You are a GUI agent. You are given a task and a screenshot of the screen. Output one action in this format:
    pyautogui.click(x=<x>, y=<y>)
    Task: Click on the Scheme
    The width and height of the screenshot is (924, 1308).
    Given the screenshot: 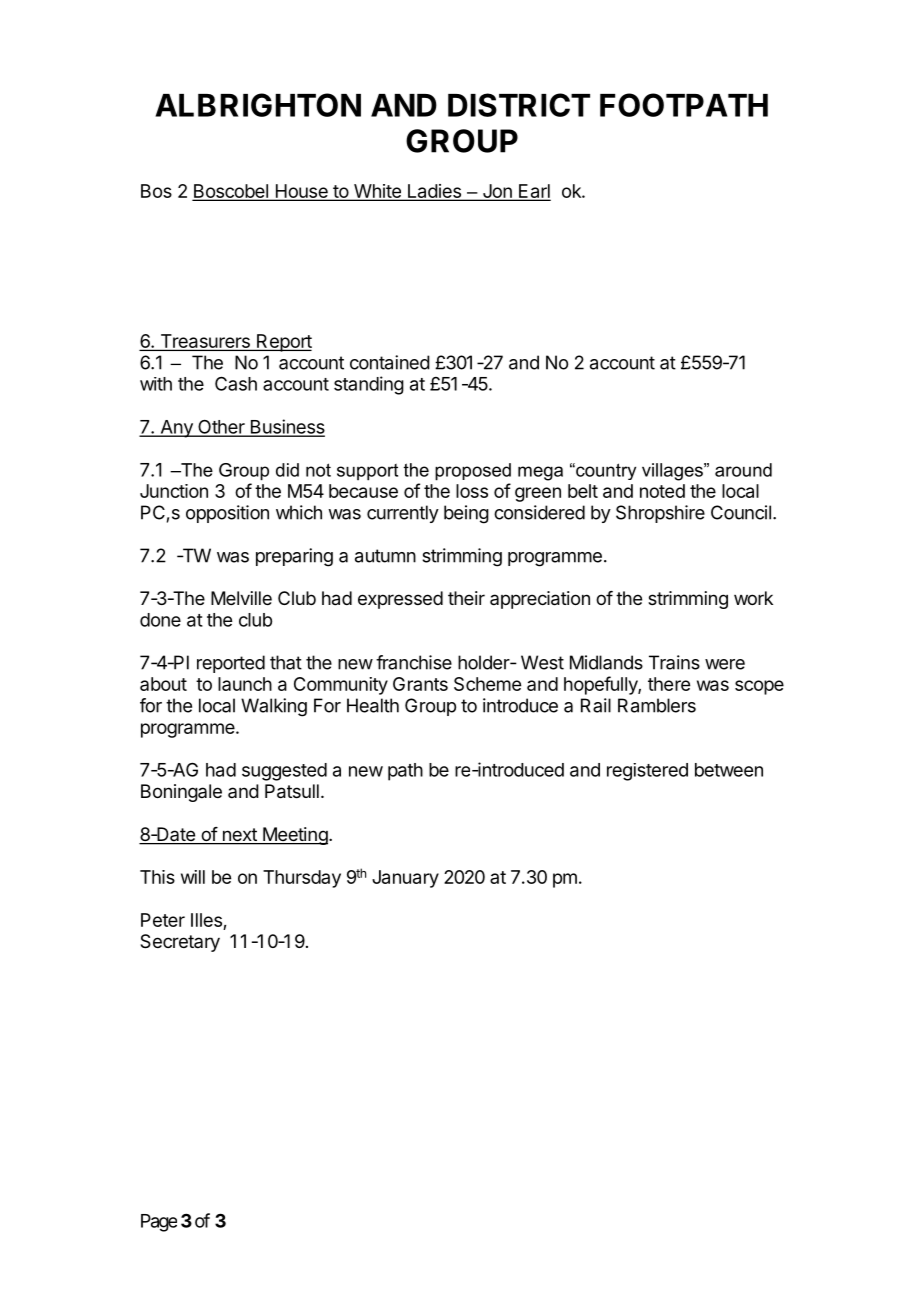 What is the action you would take?
    pyautogui.click(x=487, y=684)
